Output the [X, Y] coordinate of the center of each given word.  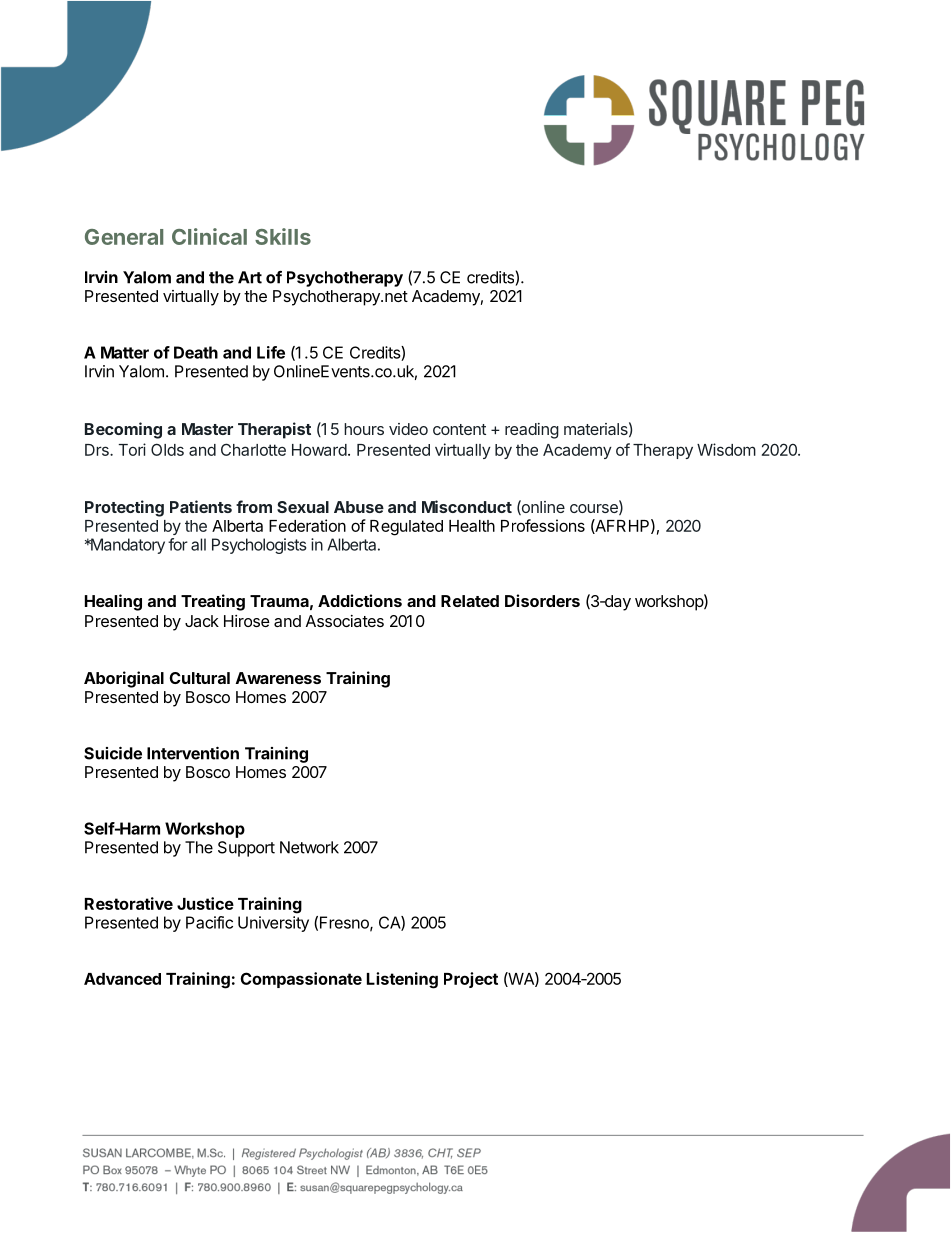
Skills [283, 236]
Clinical [209, 236]
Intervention [193, 753]
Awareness [278, 678]
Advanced [122, 979]
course [595, 509]
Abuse [359, 507]
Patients [201, 506]
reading [532, 431]
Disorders [542, 600]
